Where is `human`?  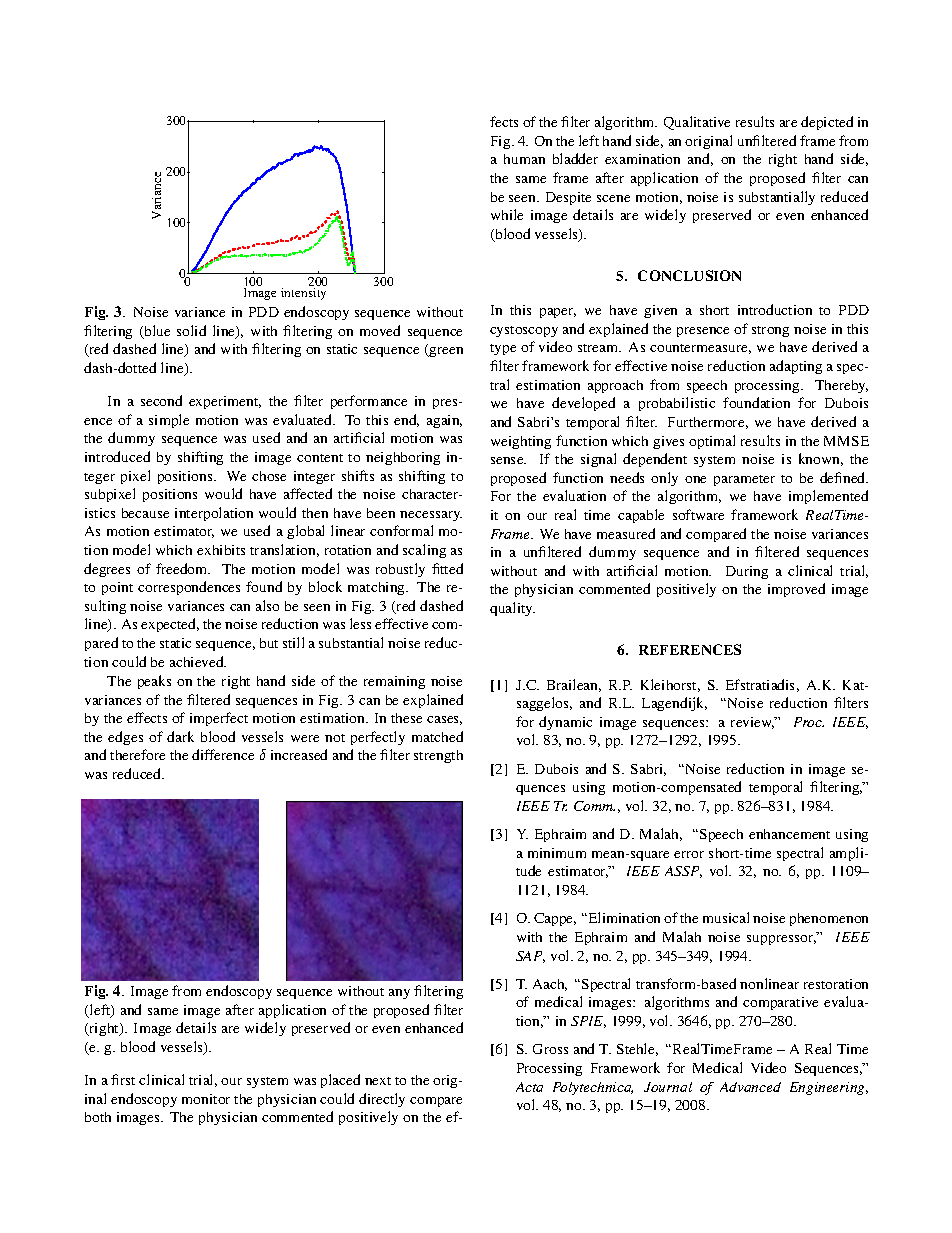
human is located at coordinates (524, 159).
